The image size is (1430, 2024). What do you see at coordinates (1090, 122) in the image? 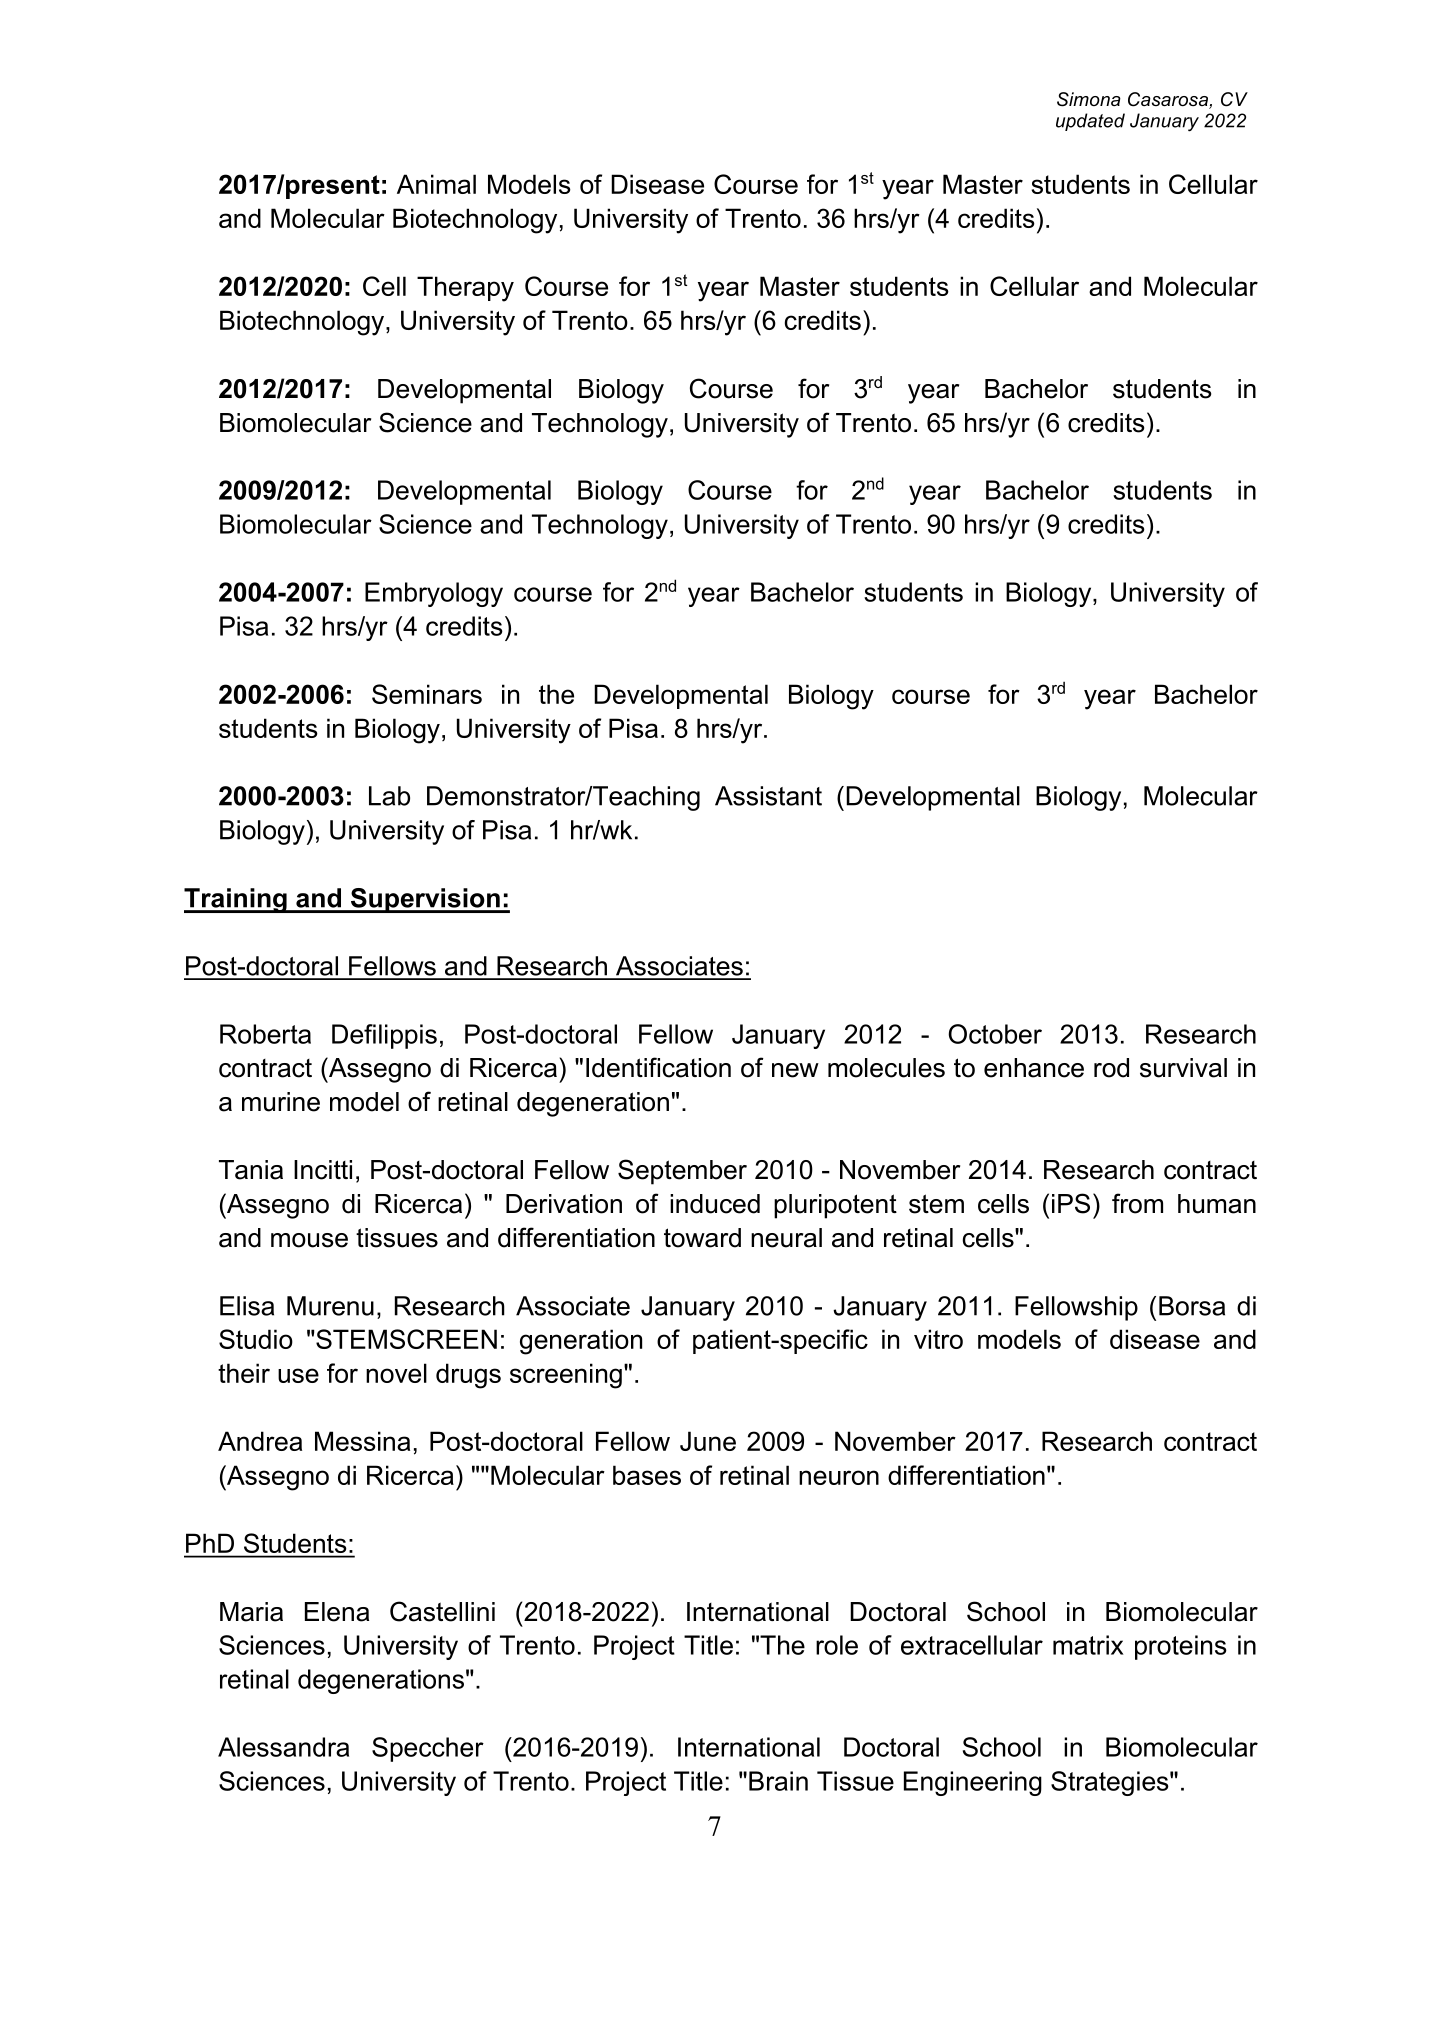
I see `updated` at bounding box center [1090, 122].
